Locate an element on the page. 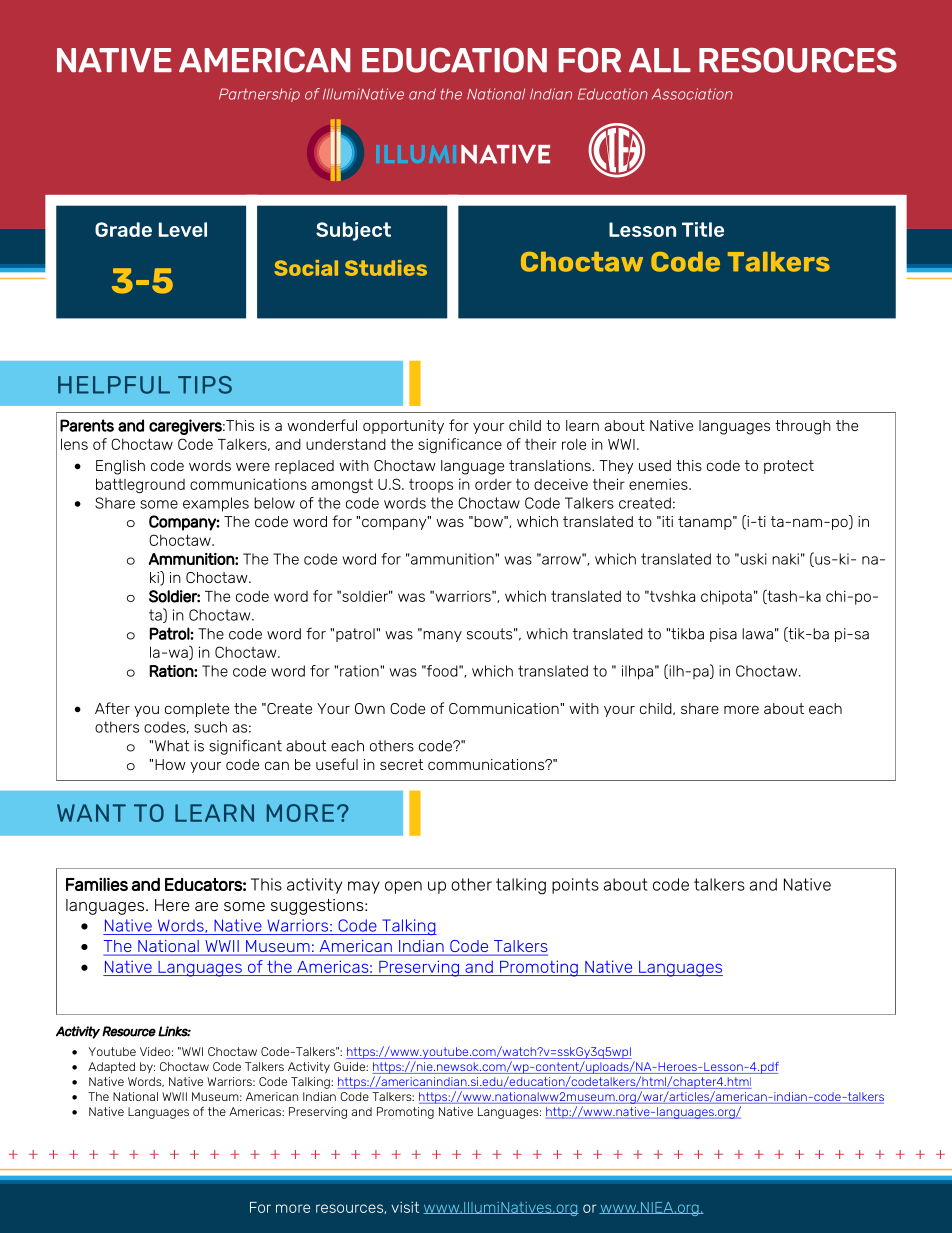 The image size is (952, 1233). visit is located at coordinates (405, 1207).
